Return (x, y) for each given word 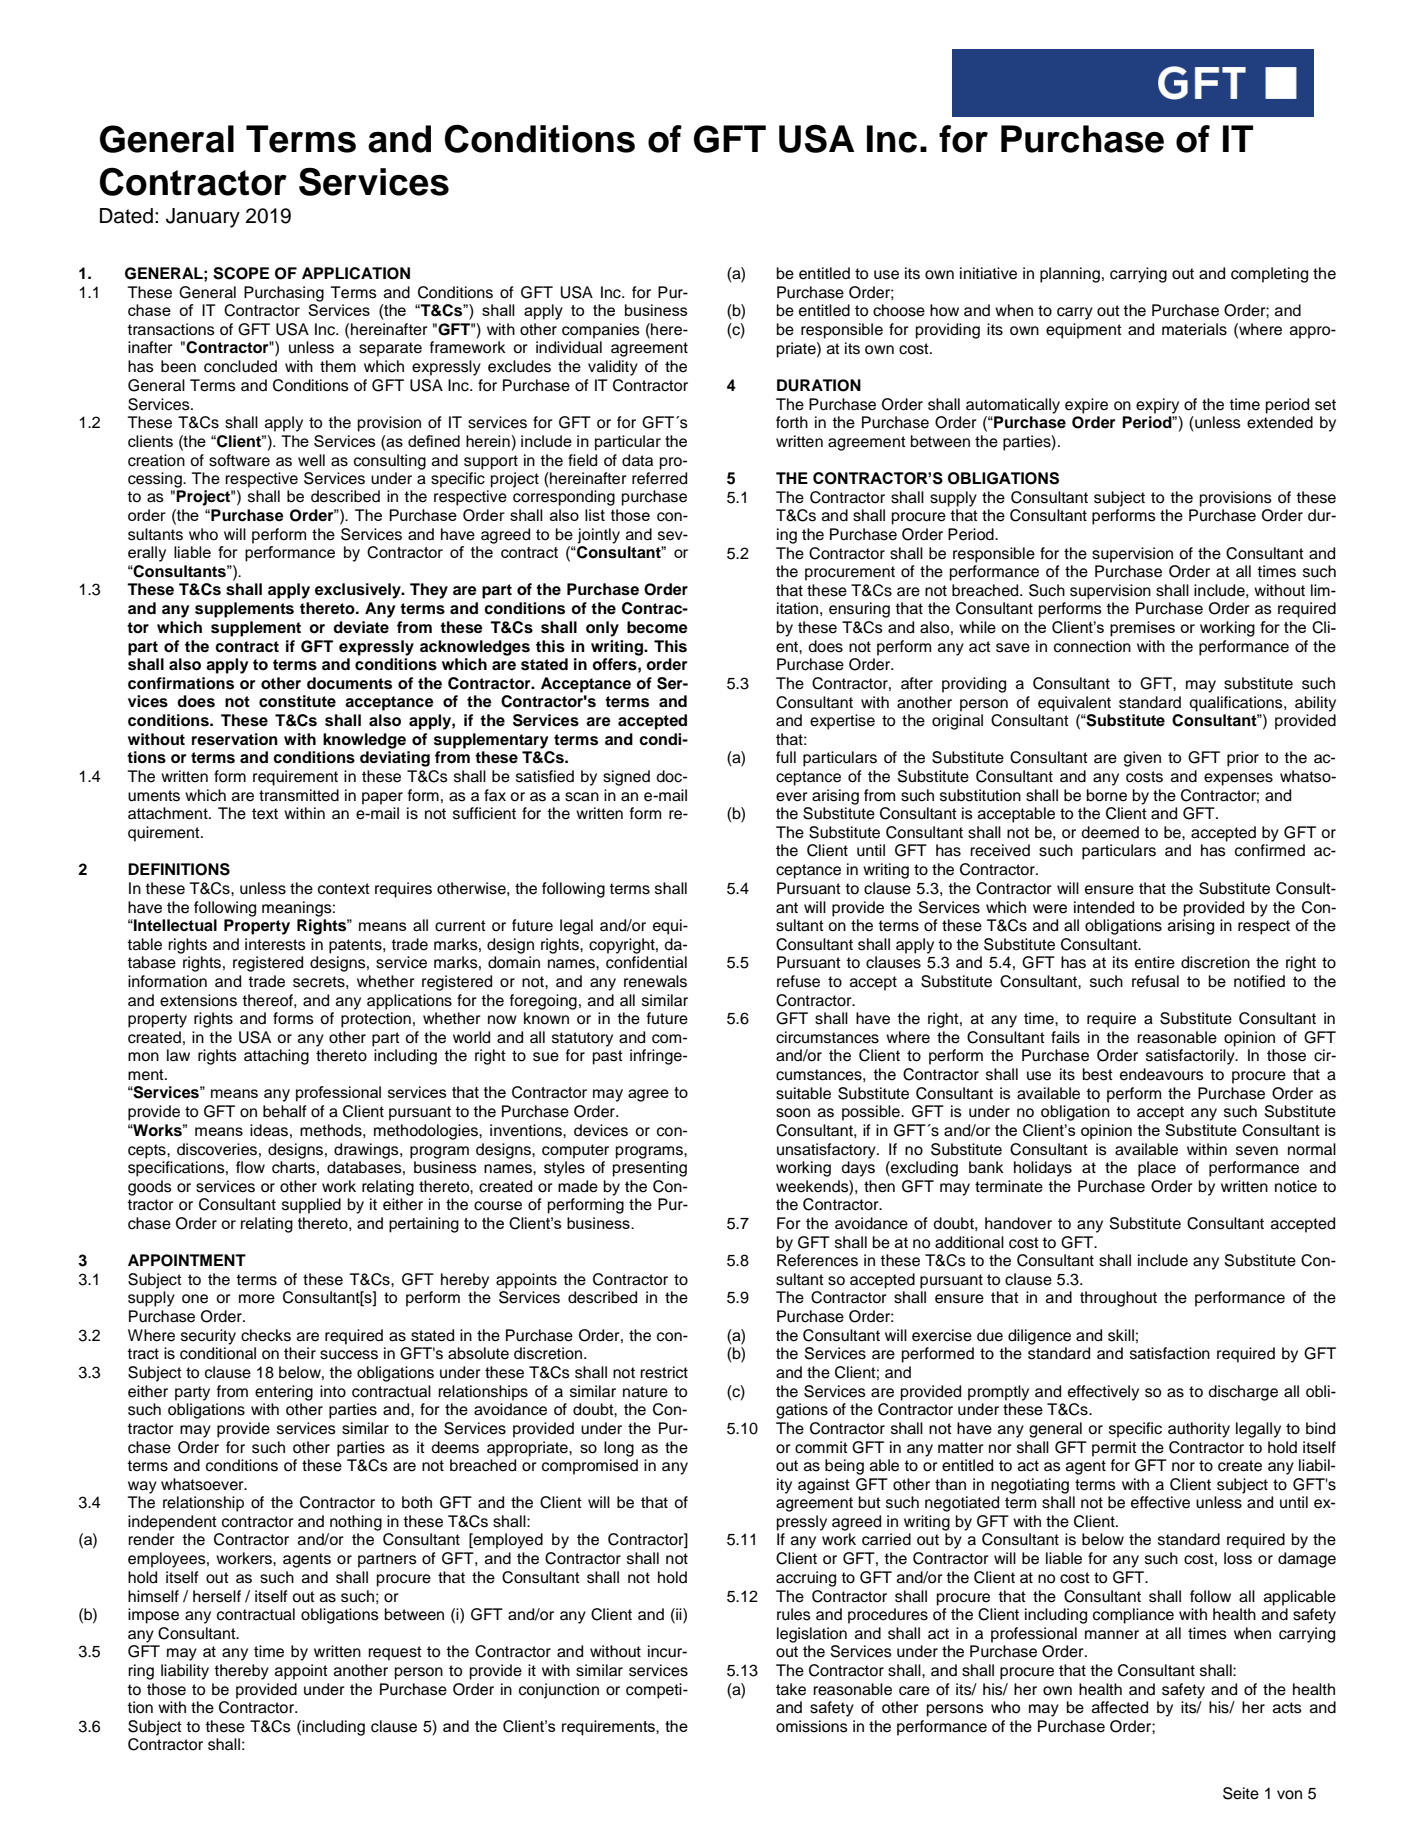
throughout (1118, 1299)
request (395, 1653)
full (786, 757)
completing (1269, 275)
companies (601, 331)
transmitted (299, 795)
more (257, 1299)
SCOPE (241, 273)
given (1142, 759)
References (817, 1260)
